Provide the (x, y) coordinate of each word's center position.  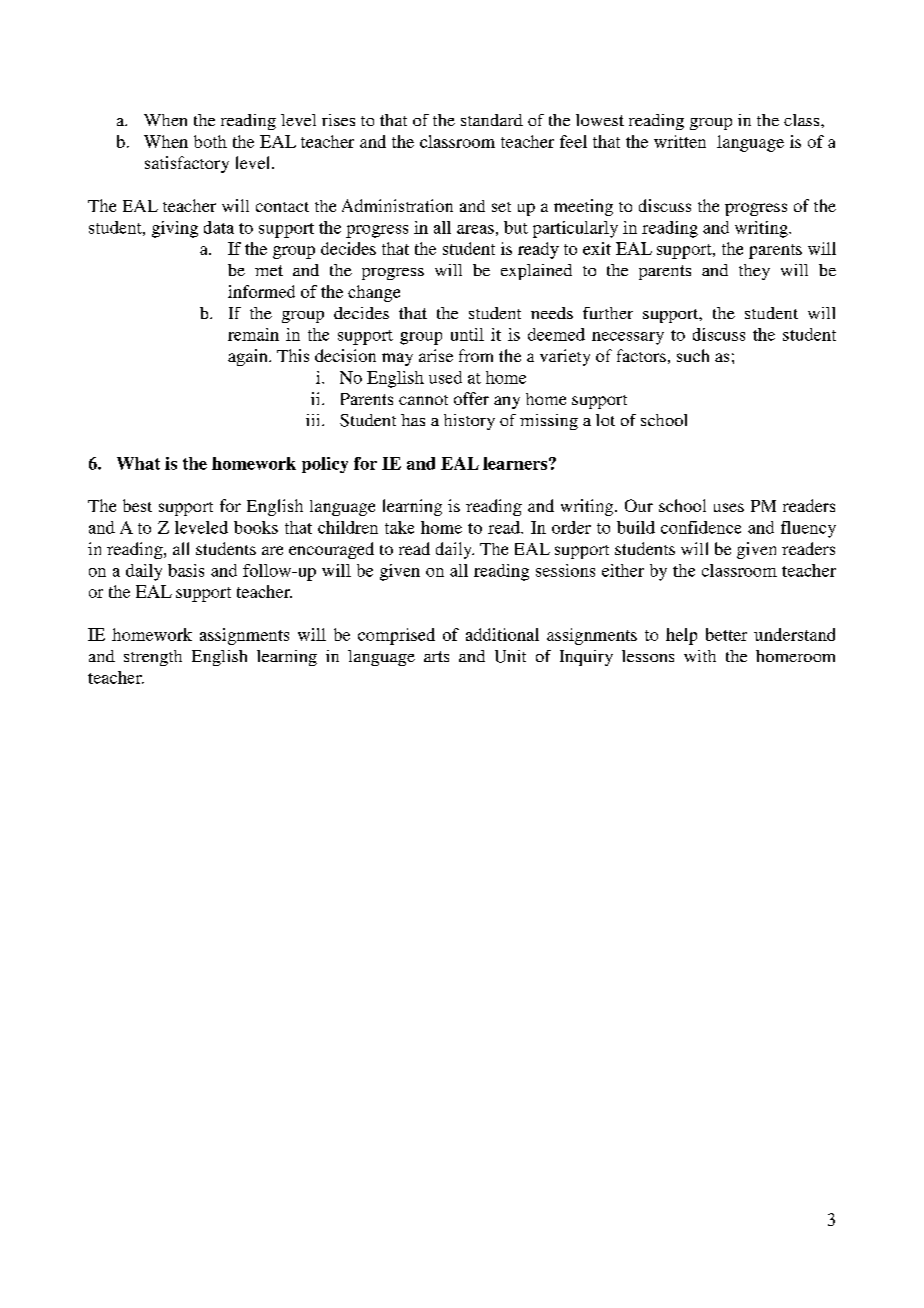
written (680, 141)
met (269, 270)
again (249, 357)
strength (153, 658)
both (210, 141)
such (693, 355)
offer (471, 398)
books (256, 527)
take (399, 527)
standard (492, 120)
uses (729, 507)
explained (536, 272)
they (754, 272)
